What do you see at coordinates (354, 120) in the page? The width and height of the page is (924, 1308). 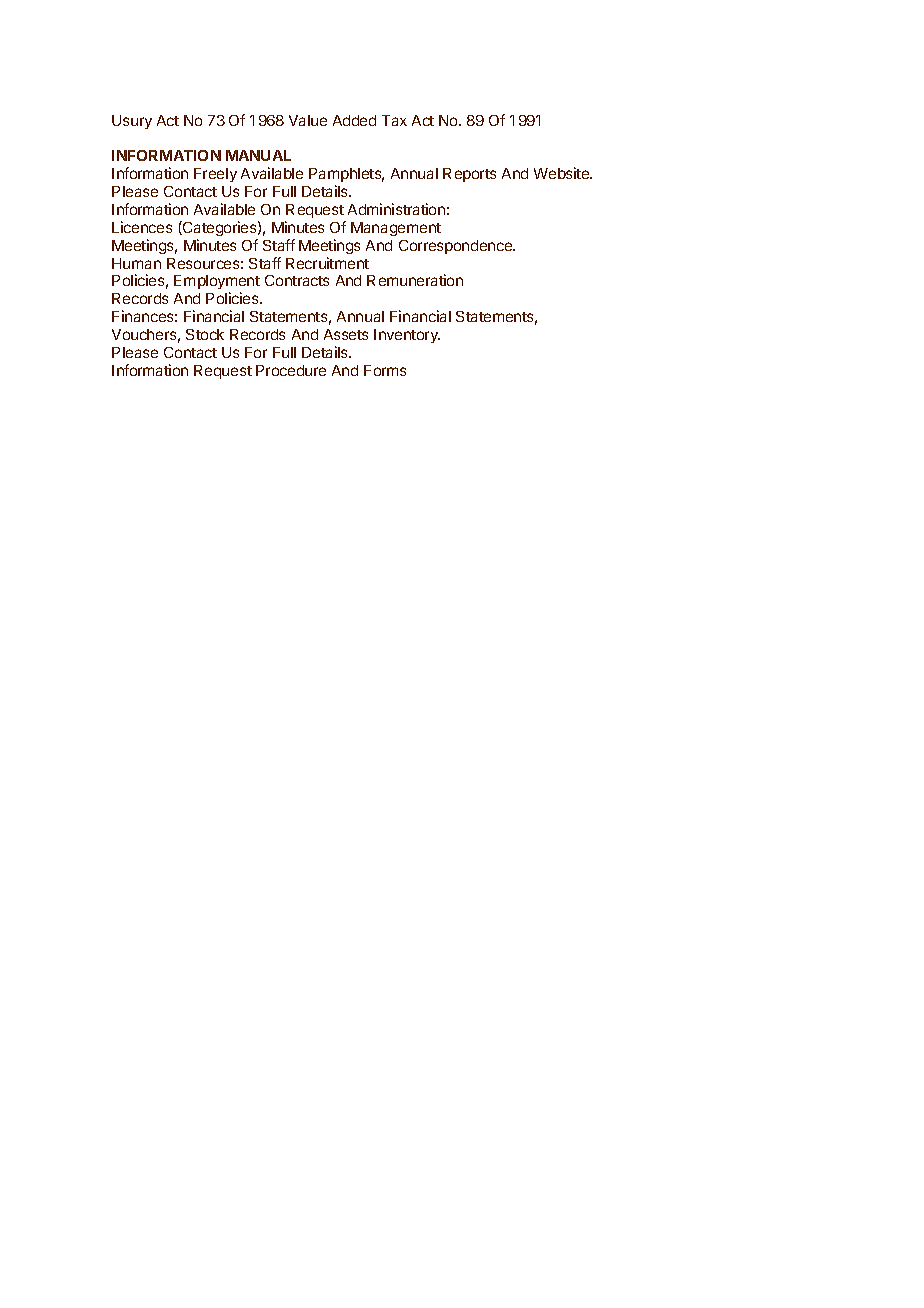 I see `Added` at bounding box center [354, 120].
